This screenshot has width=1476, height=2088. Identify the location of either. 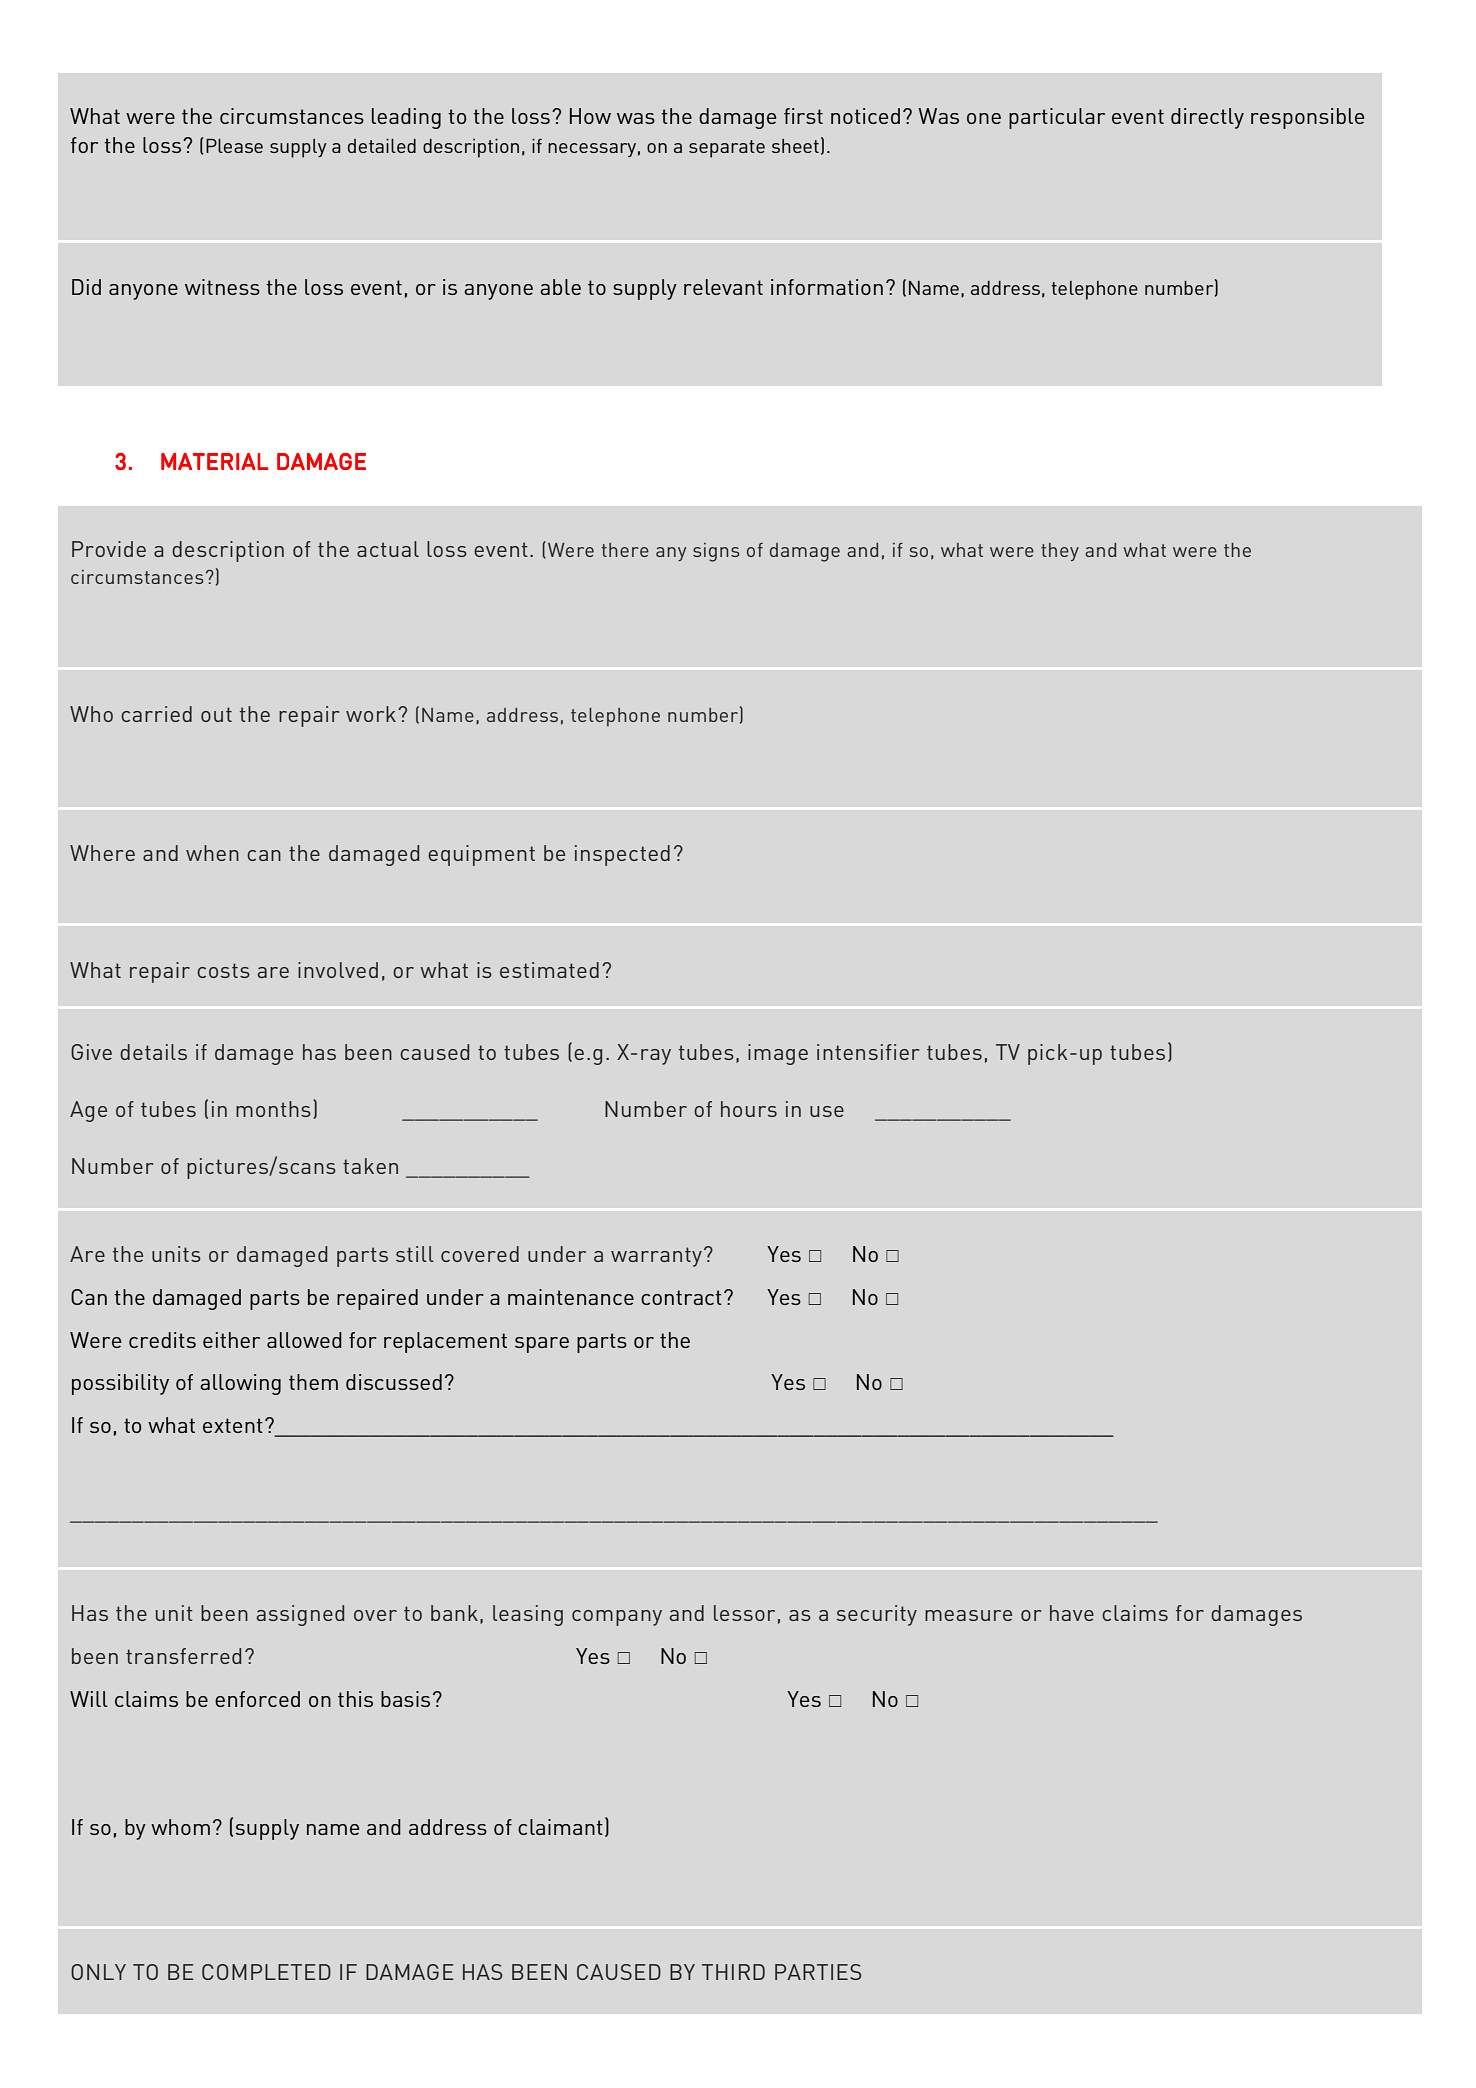
(231, 1340).
